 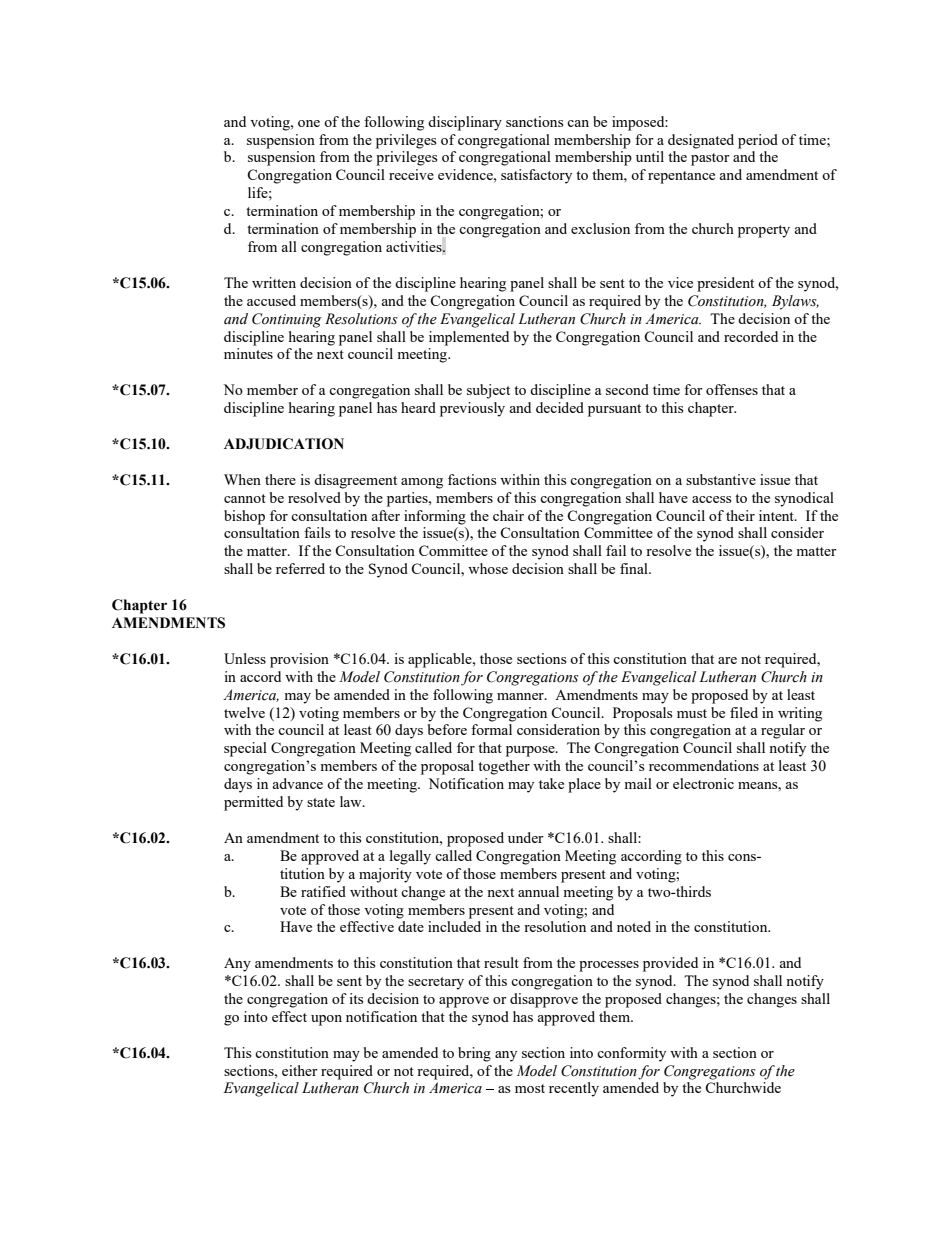 I want to click on either, so click(x=300, y=1070).
